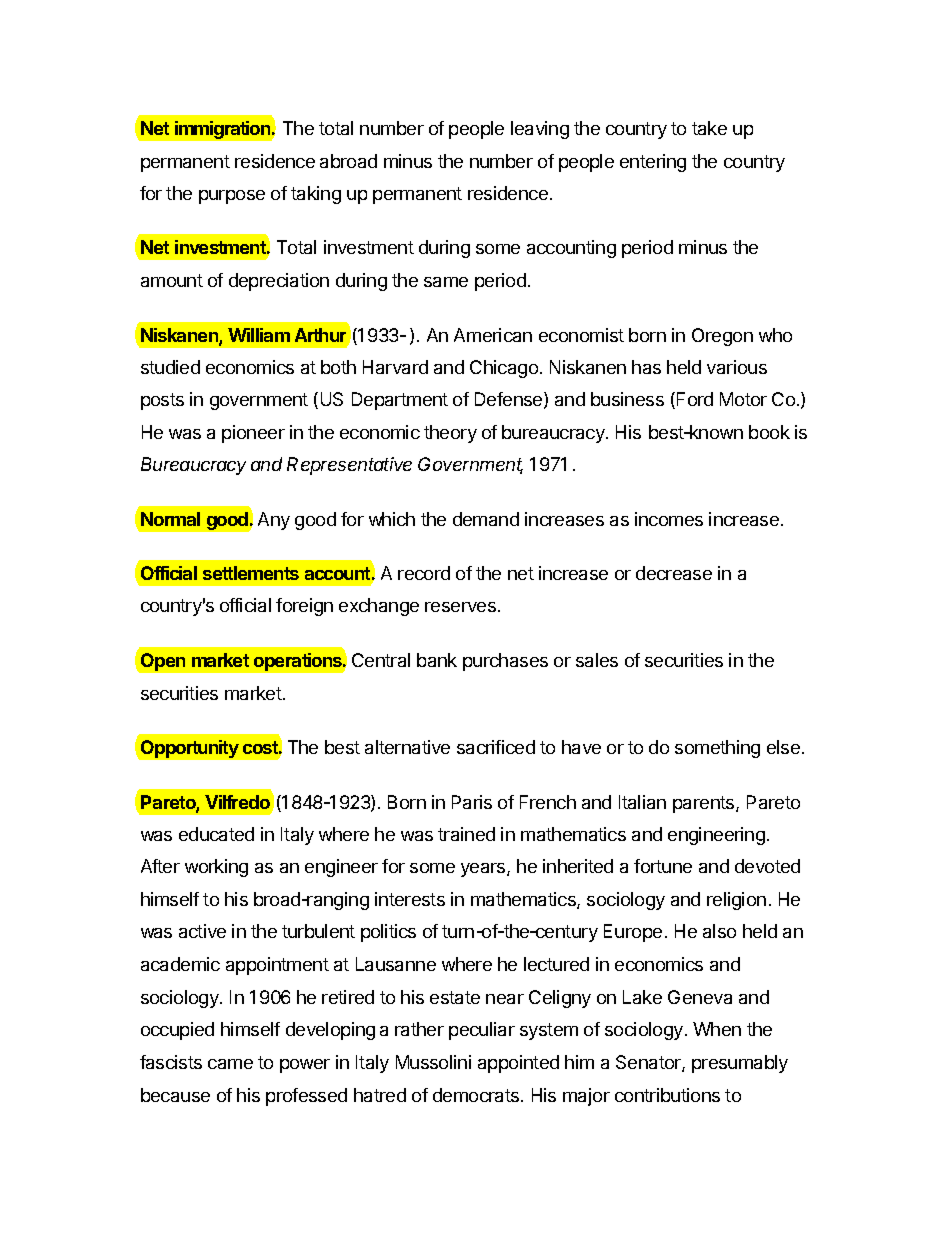 This screenshot has height=1233, width=952. Describe the element at coordinates (674, 573) in the screenshot. I see `decrease` at that location.
